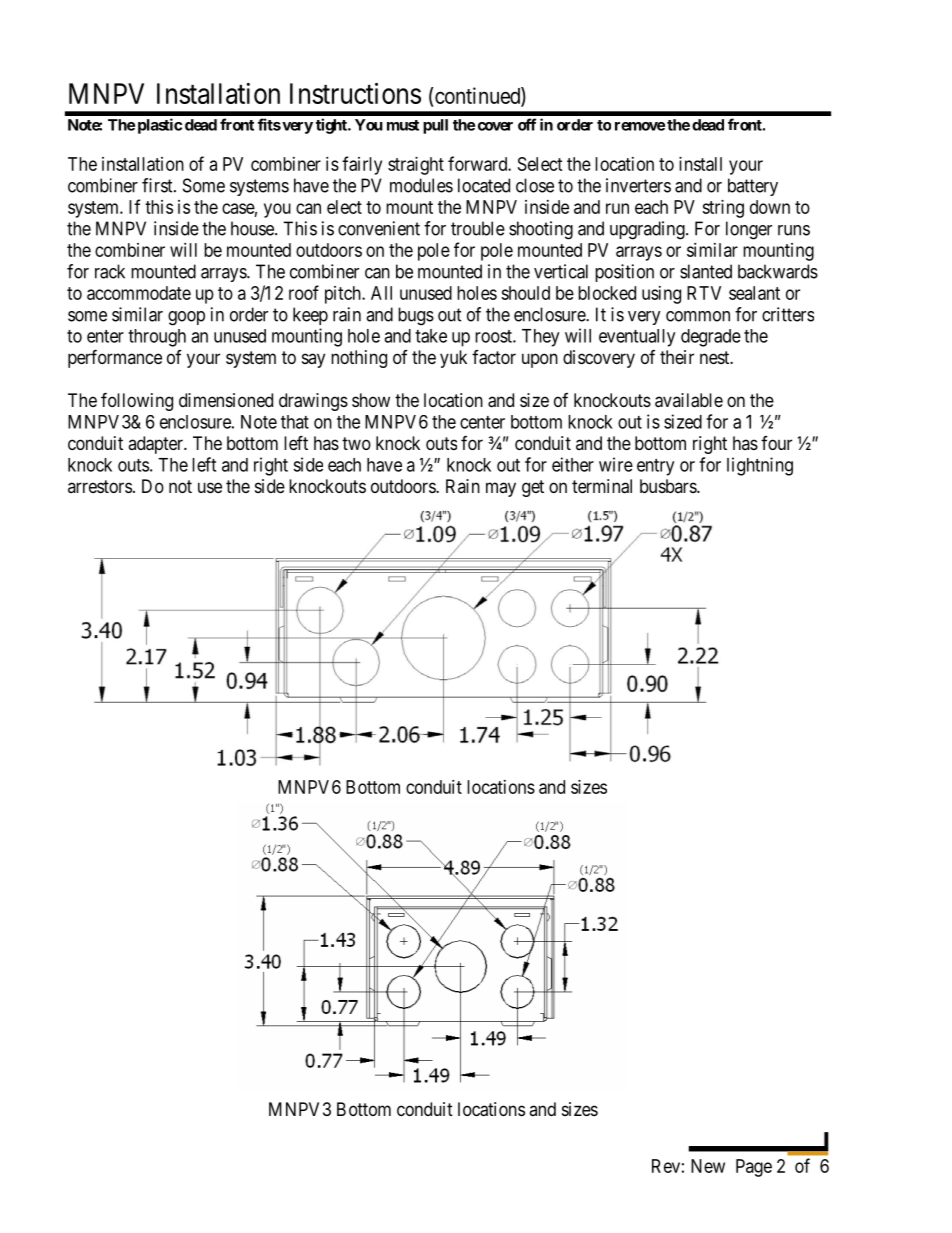 This screenshot has width=952, height=1233. I want to click on plastic, so click(160, 126).
